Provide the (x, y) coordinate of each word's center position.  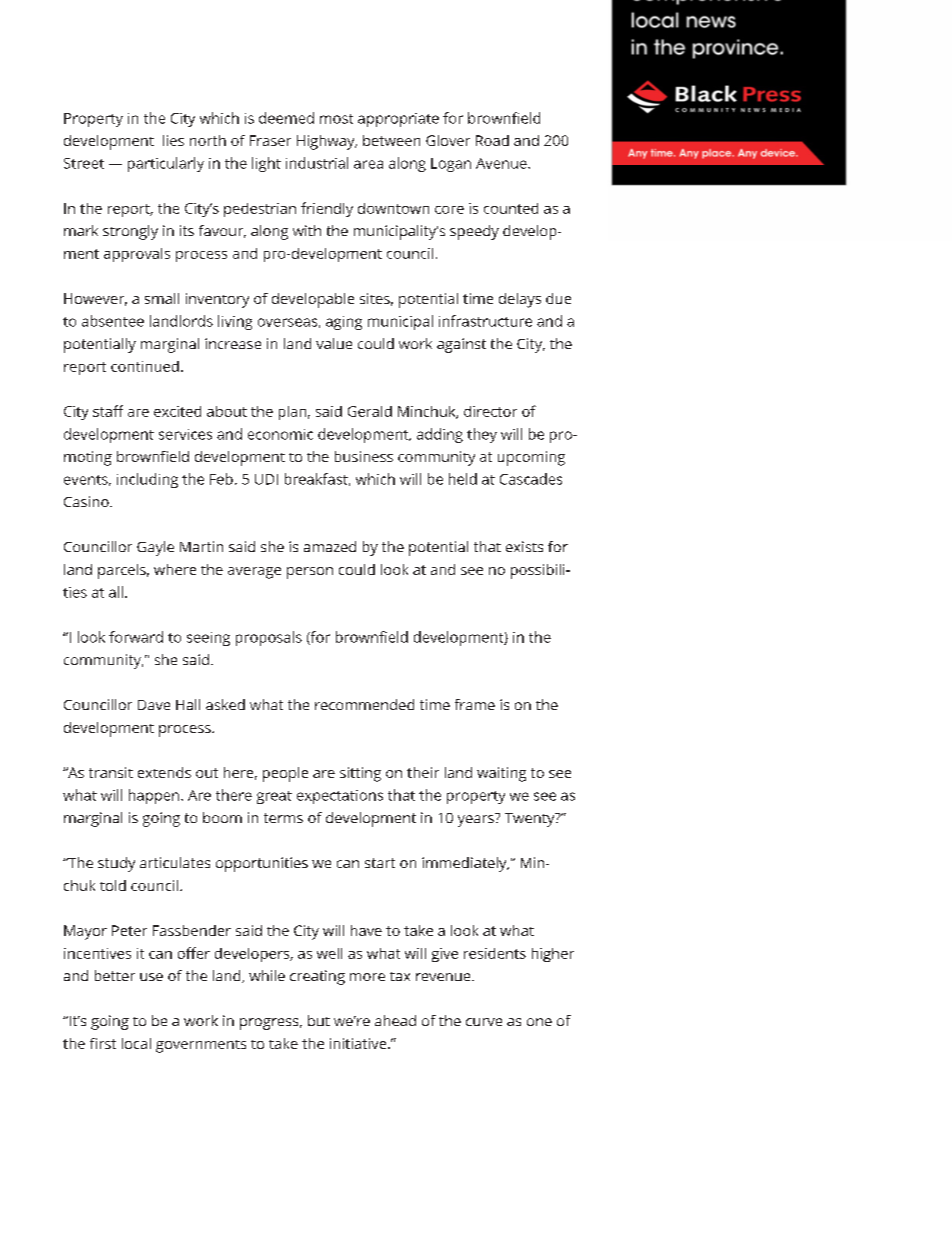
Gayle (155, 548)
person (310, 573)
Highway (327, 142)
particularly (166, 164)
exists (524, 546)
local (136, 1043)
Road (492, 140)
